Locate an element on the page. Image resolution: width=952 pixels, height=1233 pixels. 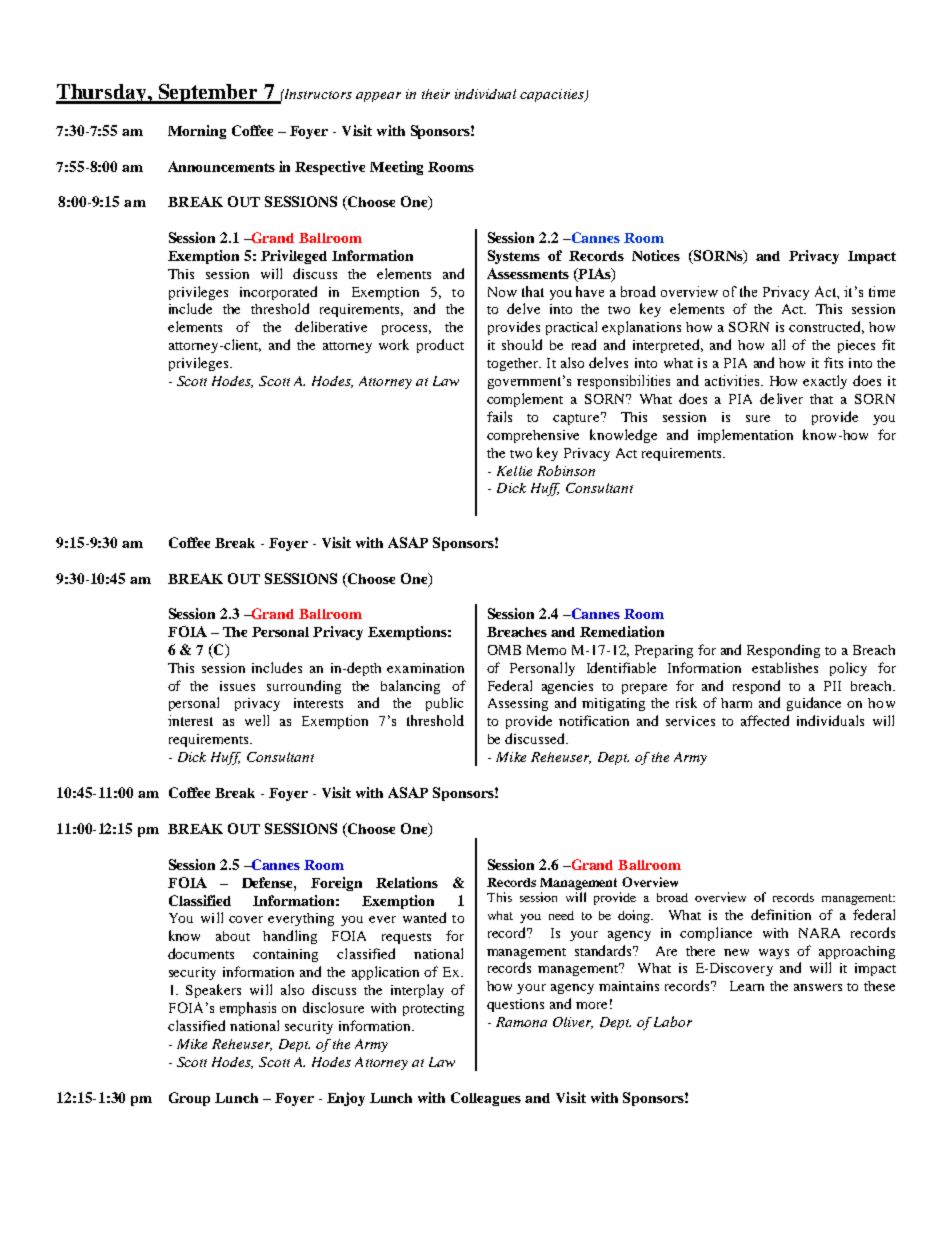
Notices is located at coordinates (656, 255).
